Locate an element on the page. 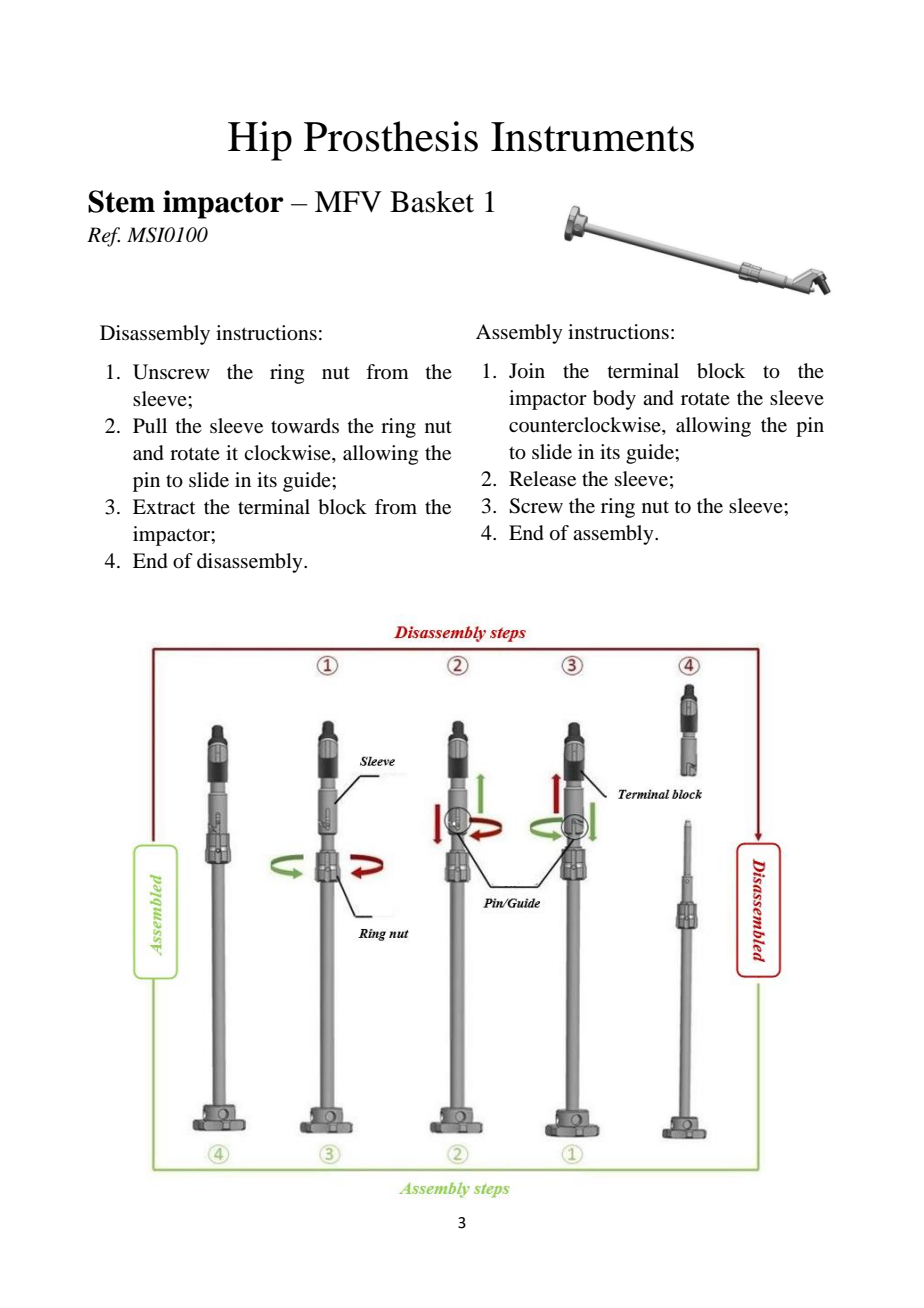  body is located at coordinates (614, 400).
